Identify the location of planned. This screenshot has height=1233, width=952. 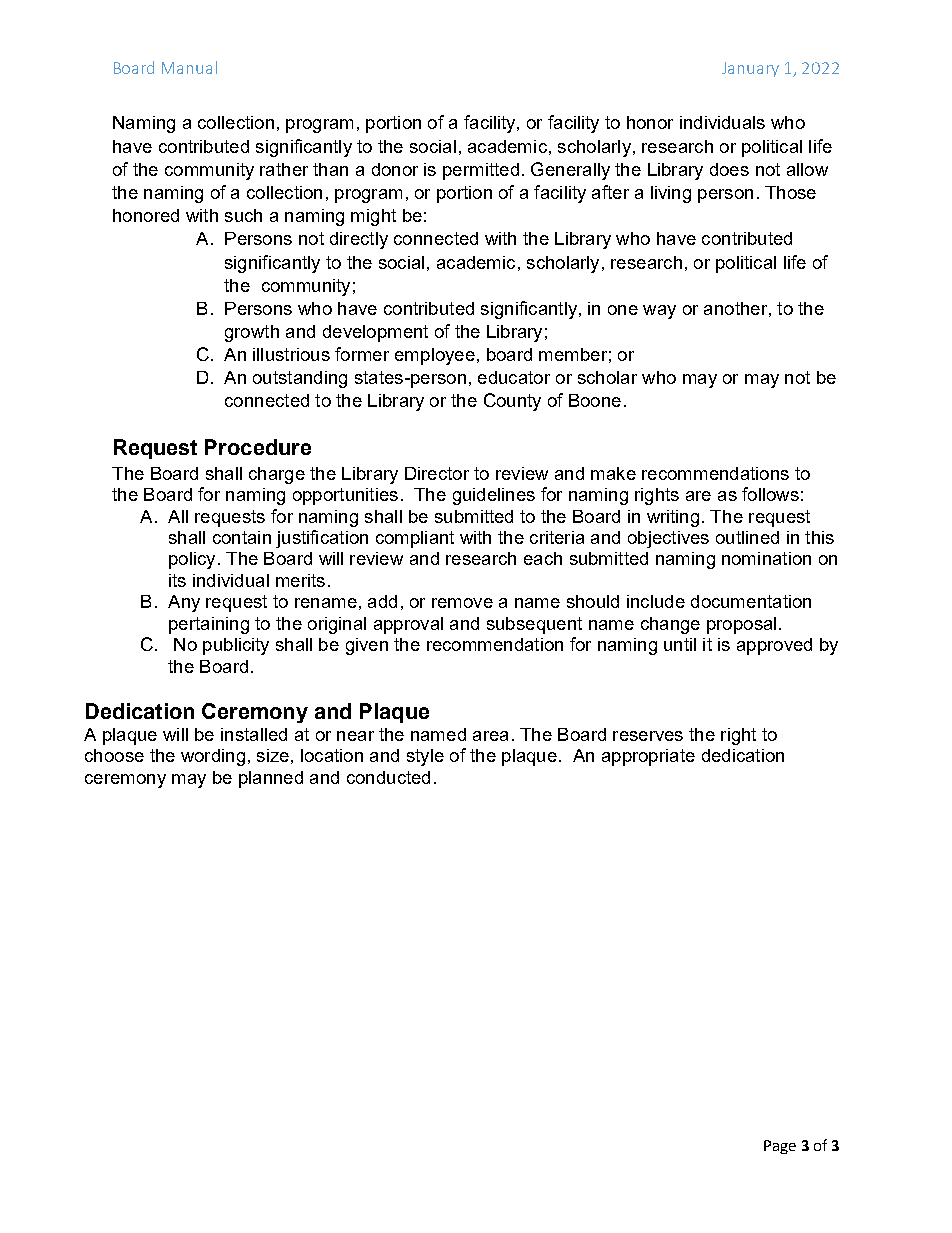
(271, 779).
